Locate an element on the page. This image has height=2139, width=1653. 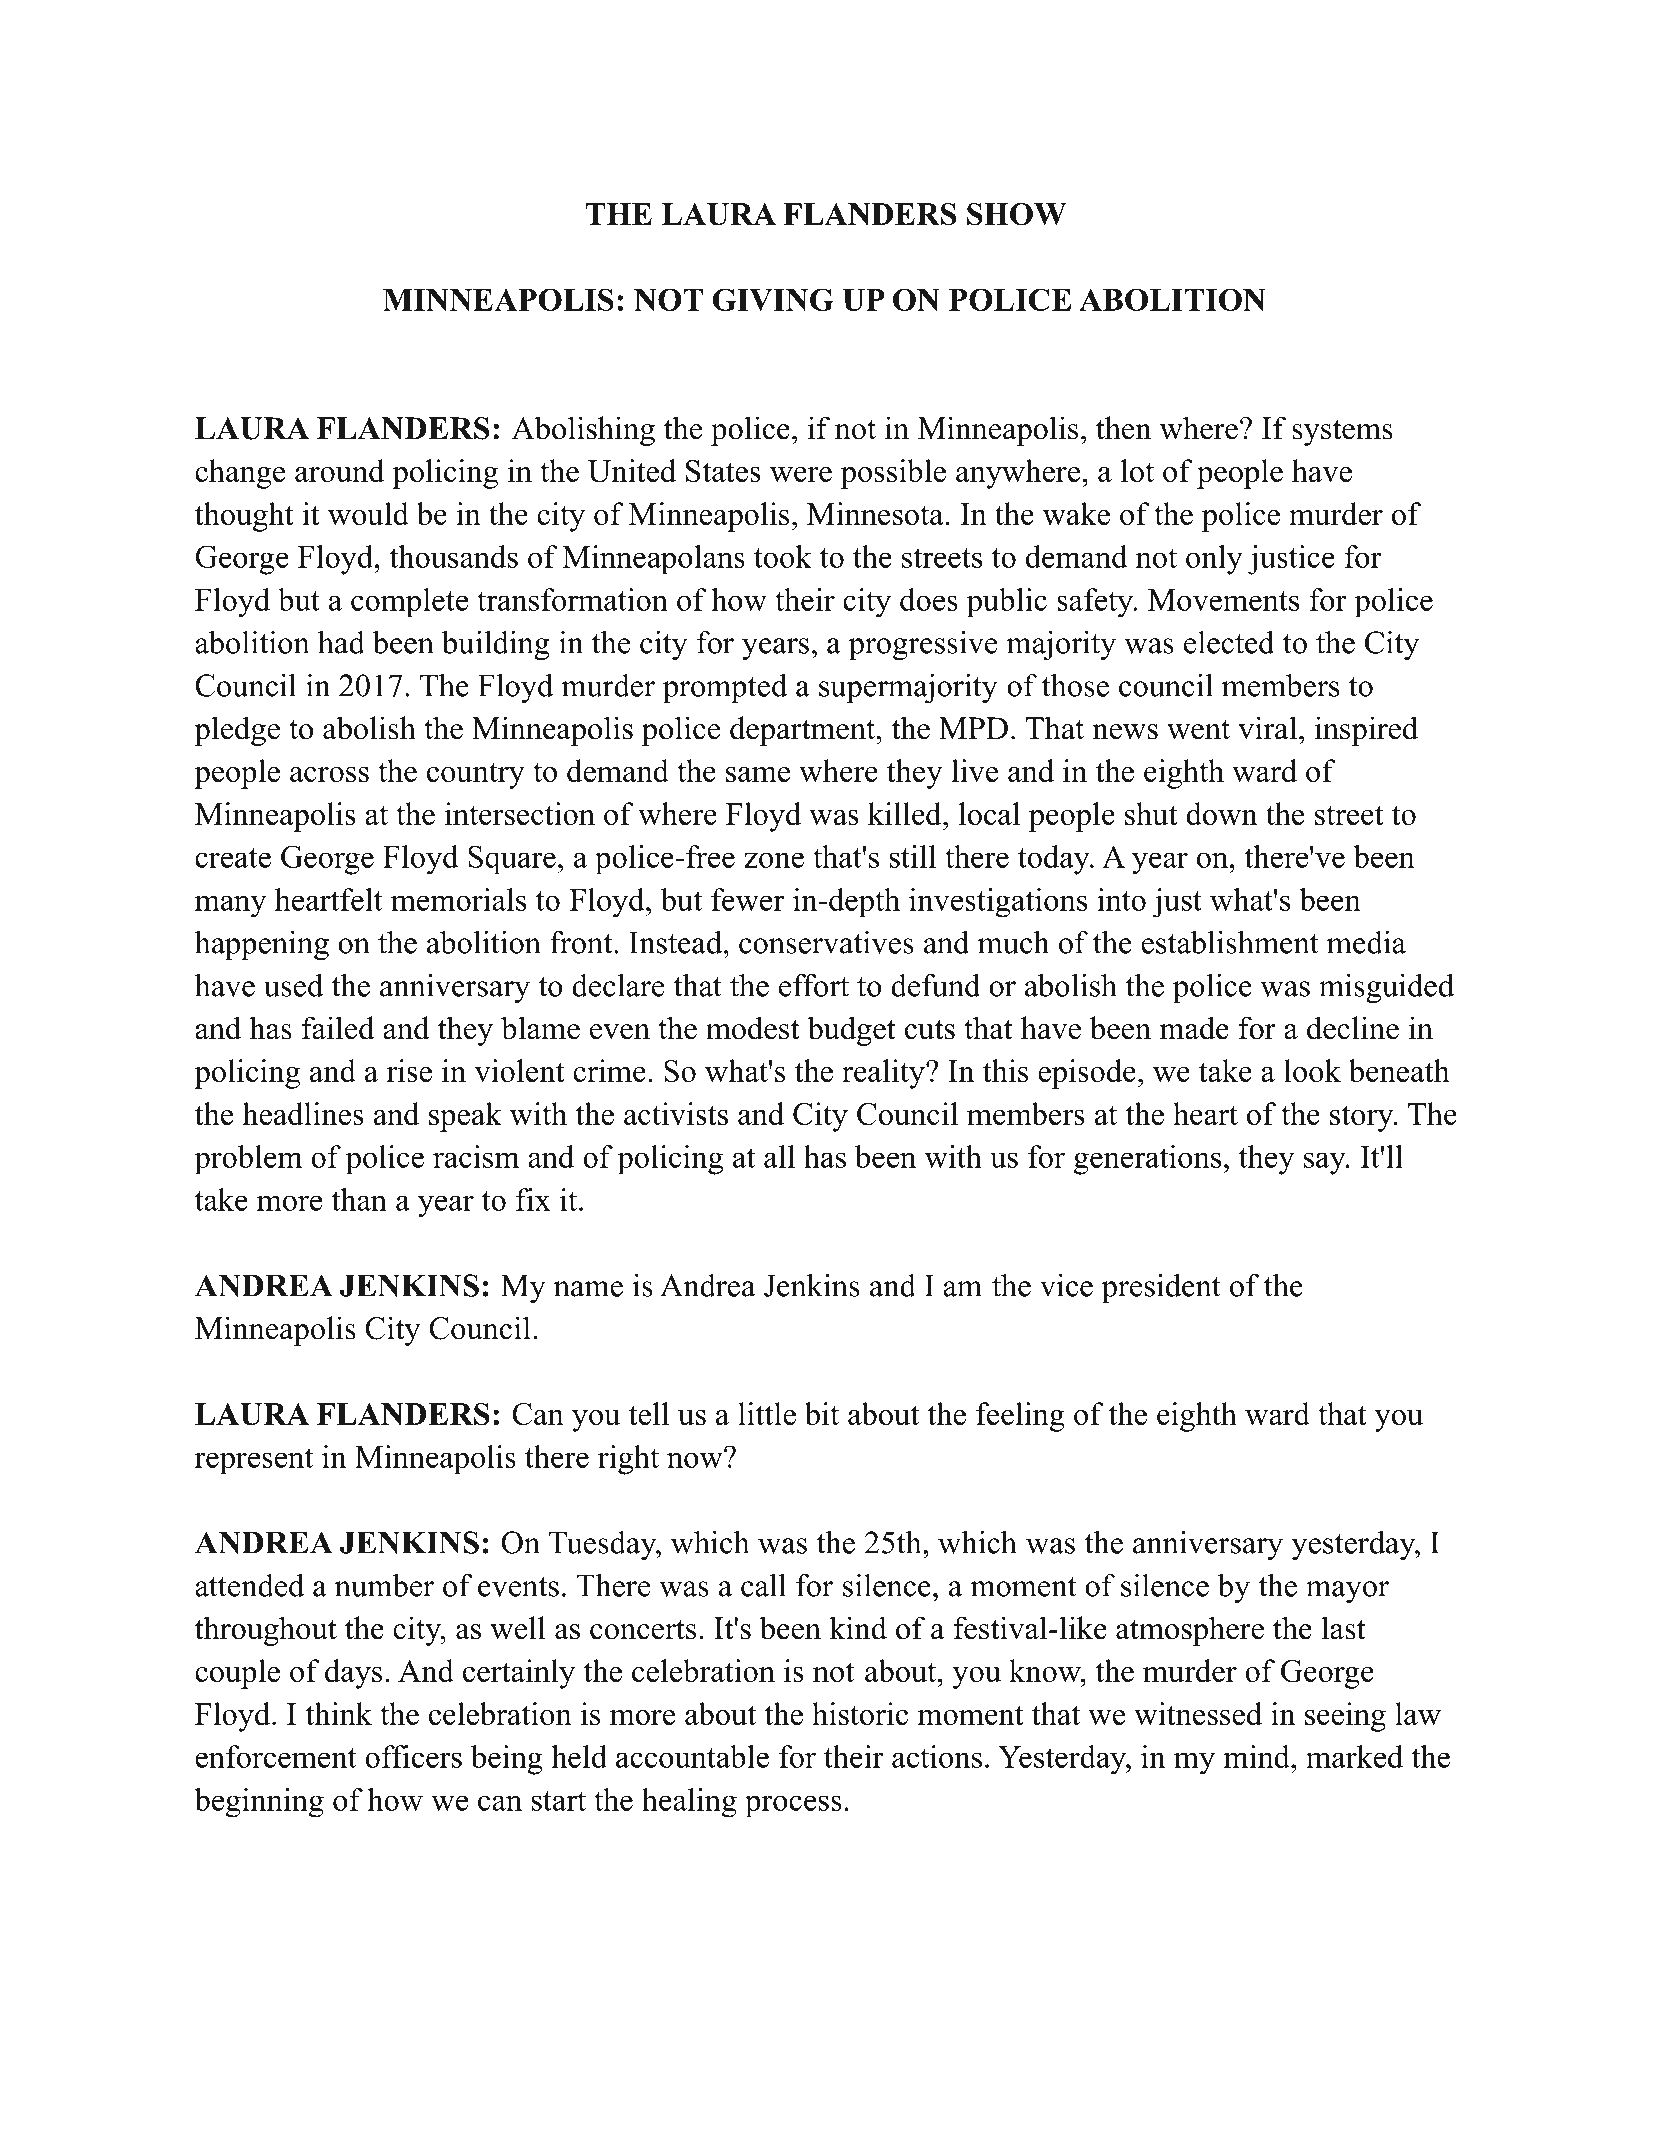
president is located at coordinates (1161, 1288).
